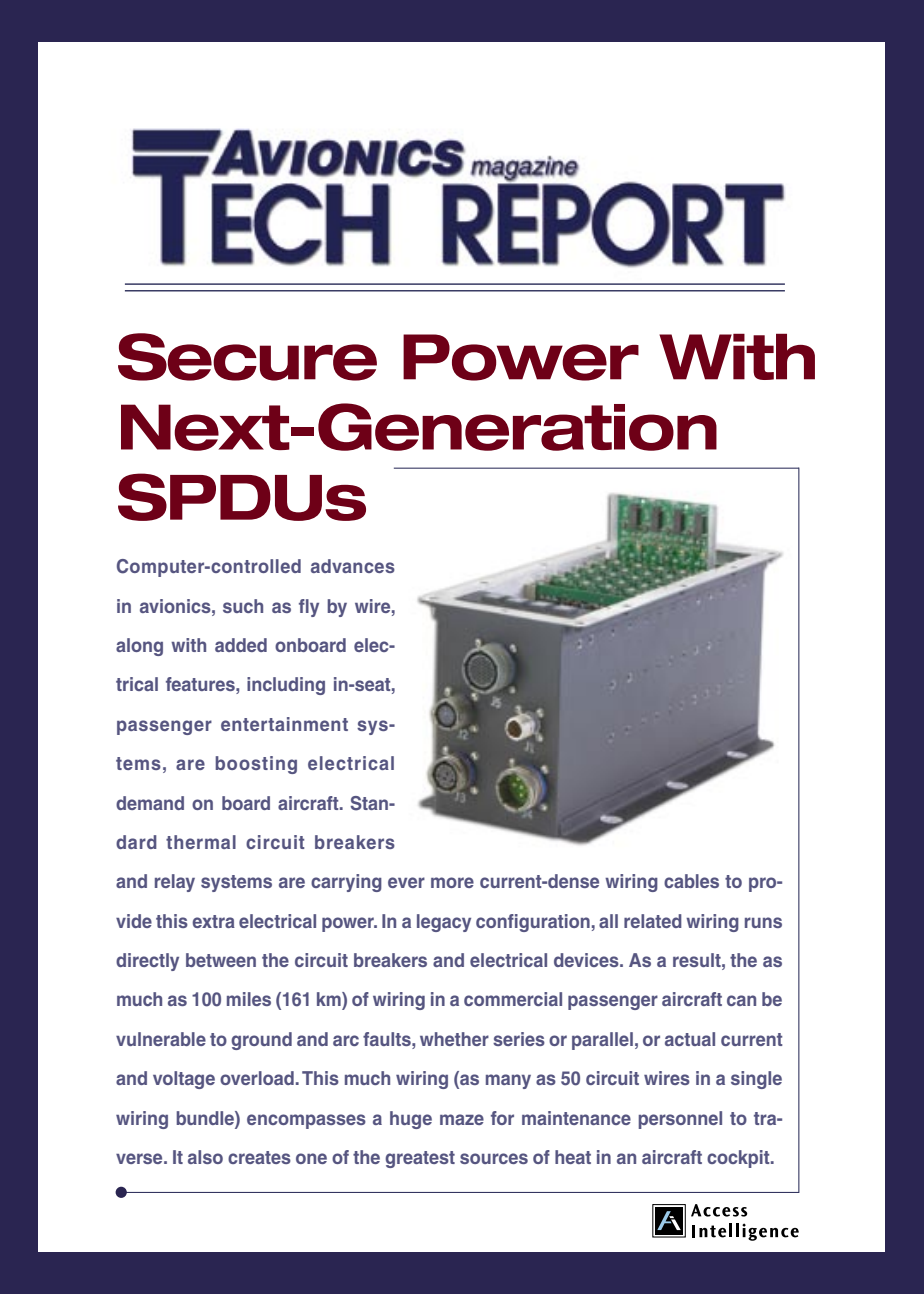  I want to click on bundle, so click(206, 1118).
